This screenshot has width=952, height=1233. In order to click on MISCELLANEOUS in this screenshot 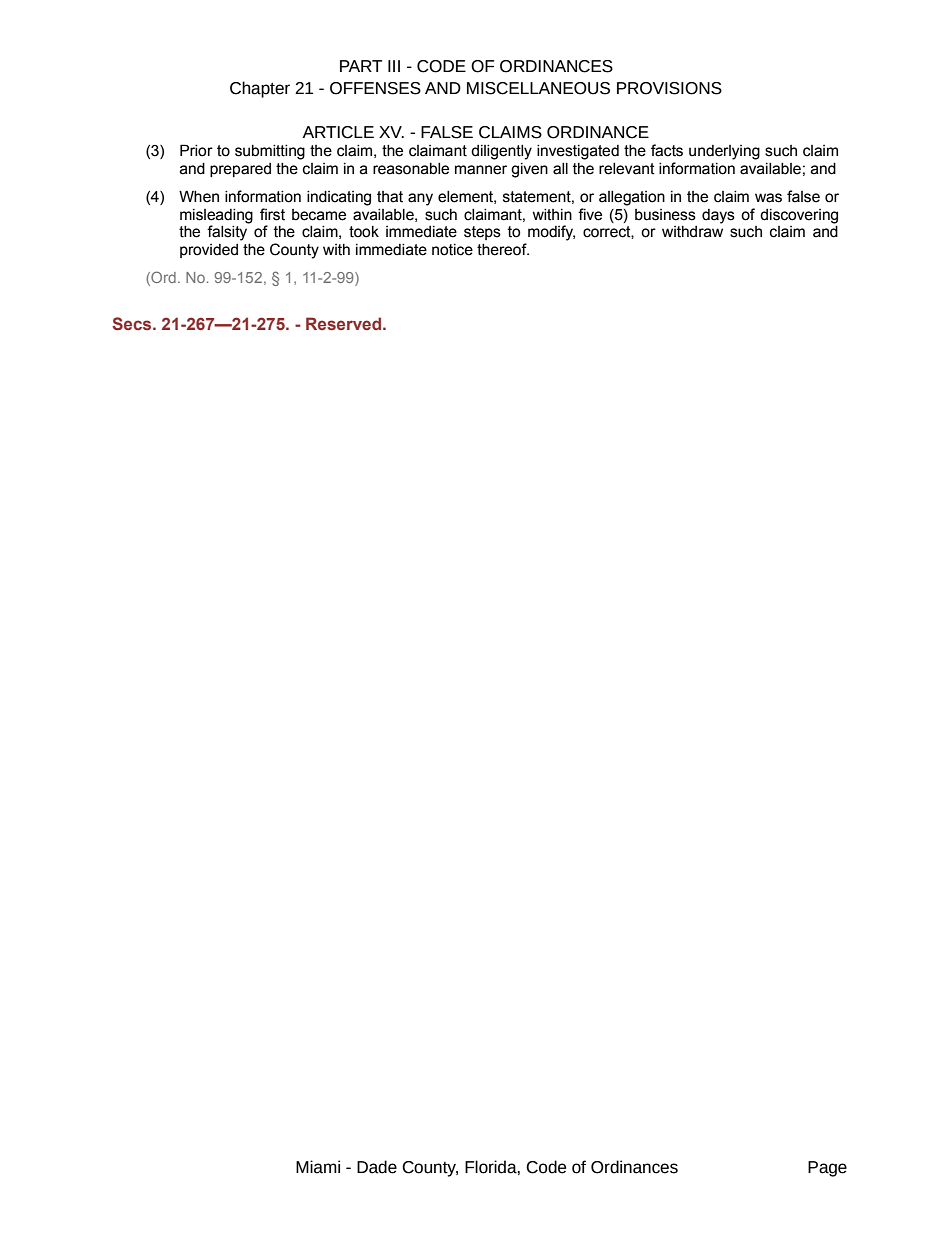, I will do `click(538, 88)`.
